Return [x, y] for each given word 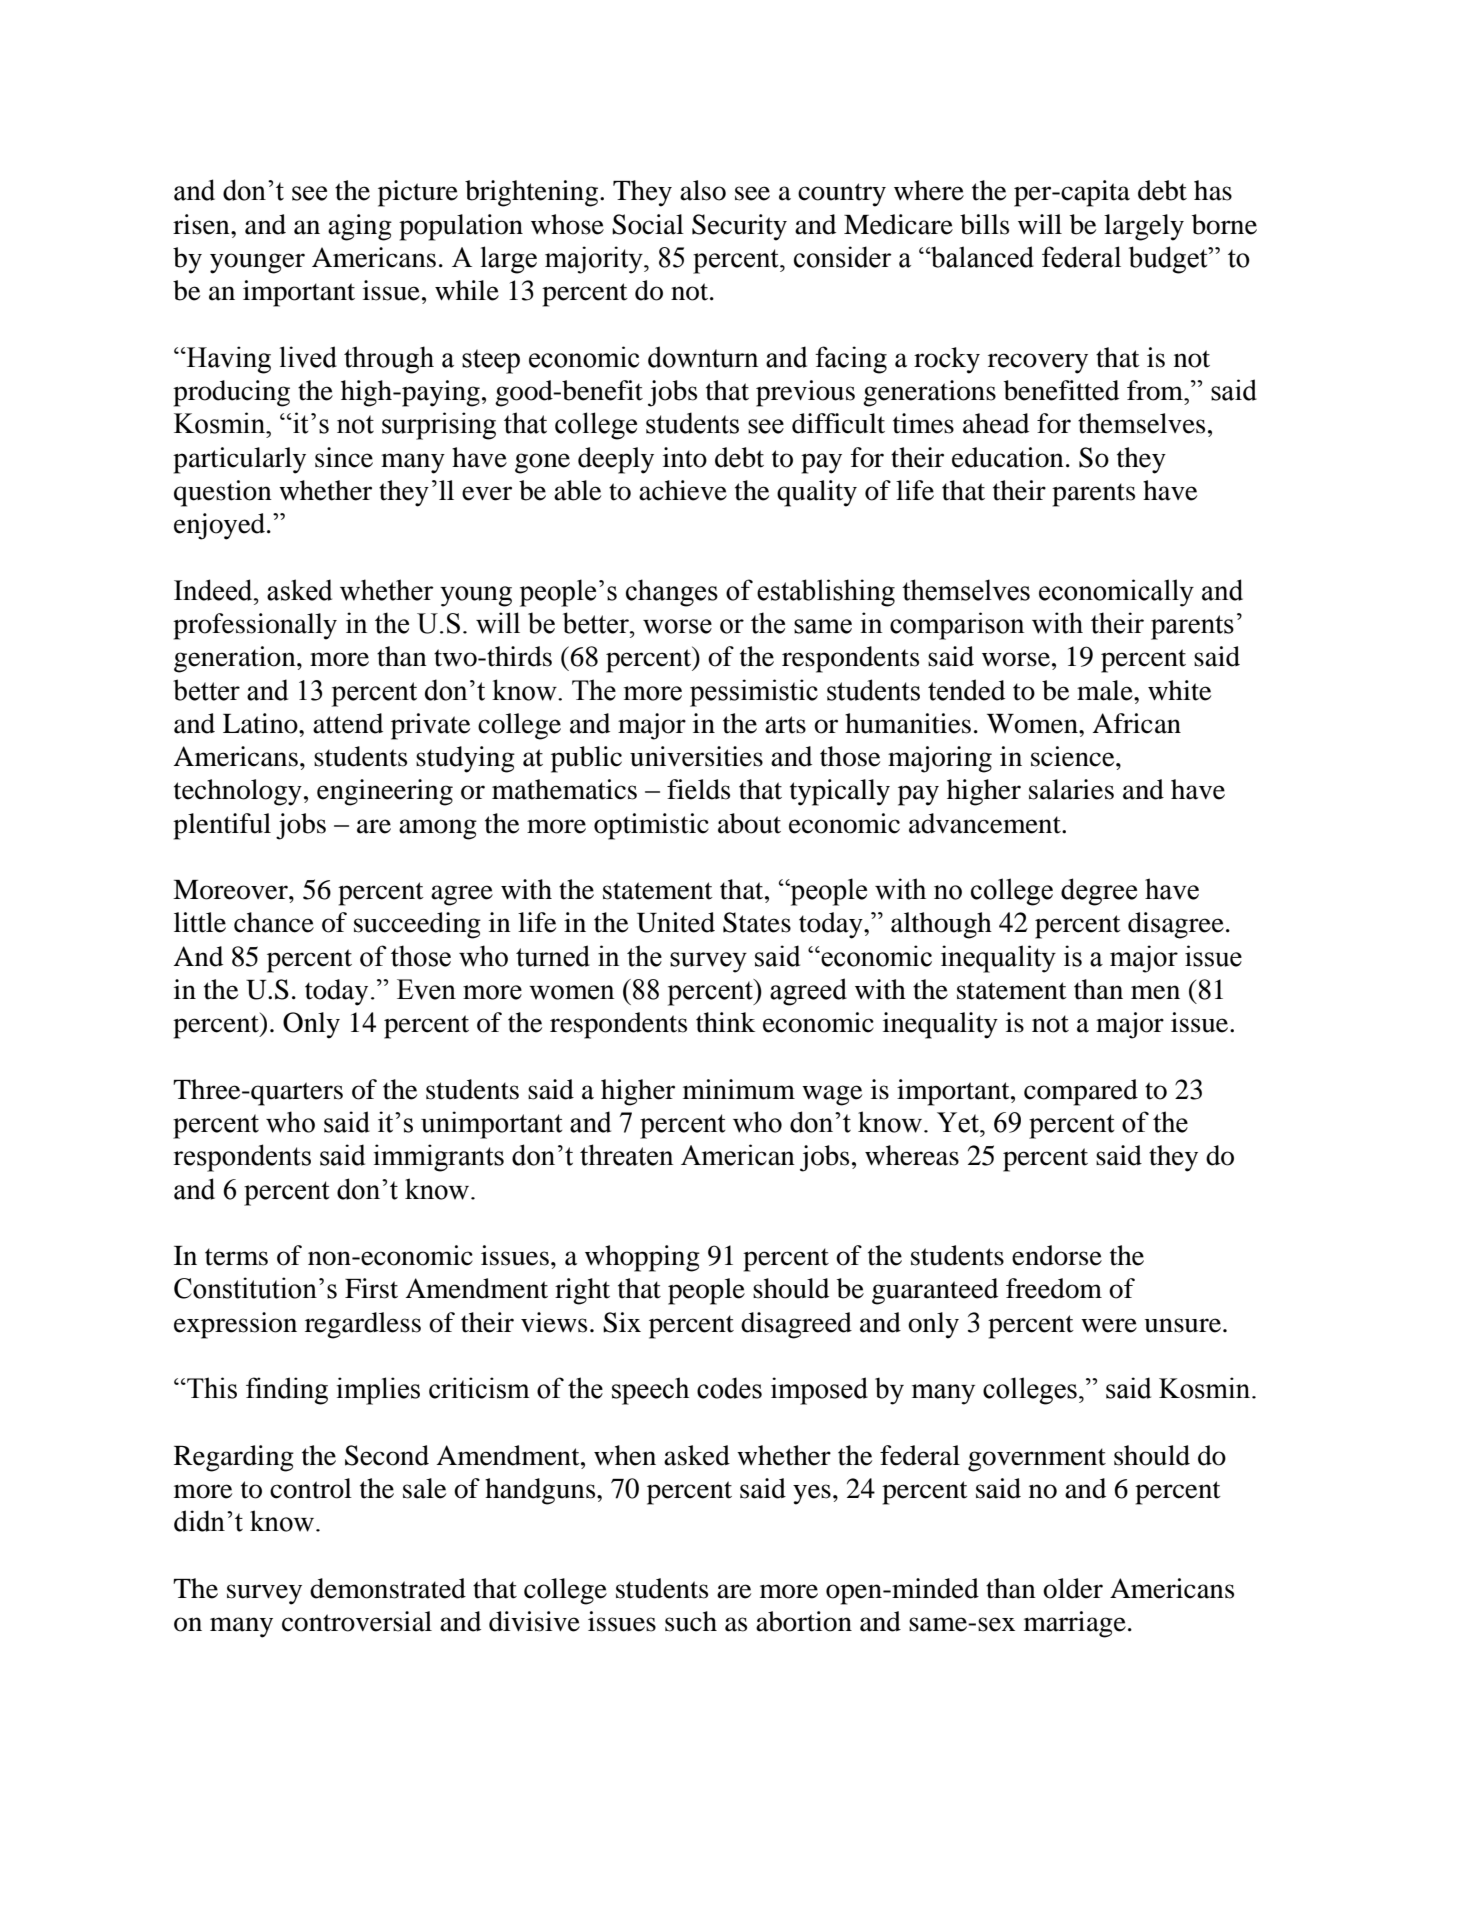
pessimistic [754, 693]
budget [1169, 260]
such [691, 1621]
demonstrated [388, 1588]
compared [1081, 1092]
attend [348, 723]
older [1073, 1588]
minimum [739, 1089]
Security [739, 227]
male [1106, 690]
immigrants [439, 1158]
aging [360, 227]
